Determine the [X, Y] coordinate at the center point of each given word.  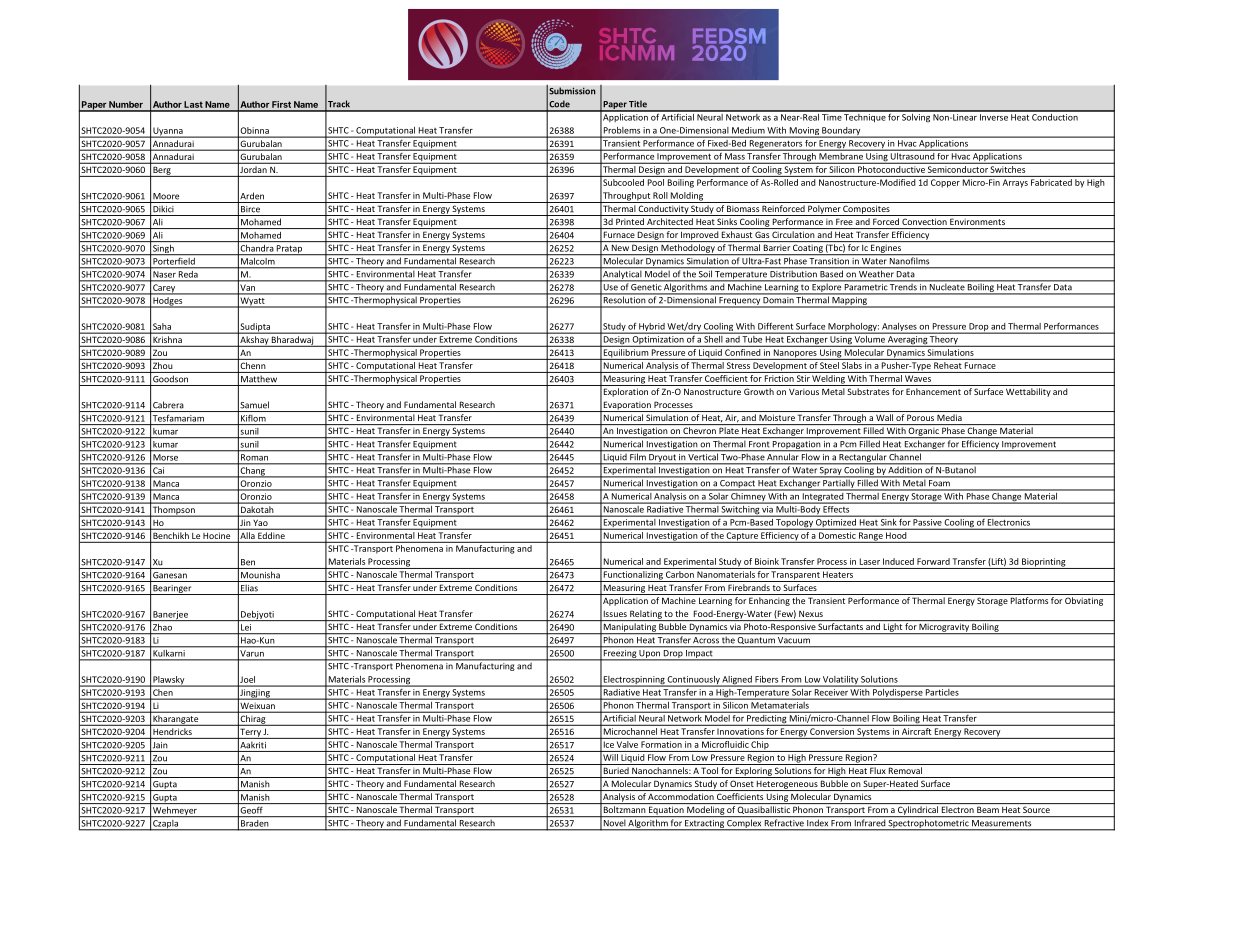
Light [892, 628]
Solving [916, 116]
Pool [656, 182]
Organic [924, 432]
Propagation [797, 446]
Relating [646, 615]
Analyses [899, 328]
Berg [162, 172]
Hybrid [651, 328]
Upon [650, 655]
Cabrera [168, 405]
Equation [666, 812]
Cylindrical [918, 811]
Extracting [704, 825]
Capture [742, 537]
